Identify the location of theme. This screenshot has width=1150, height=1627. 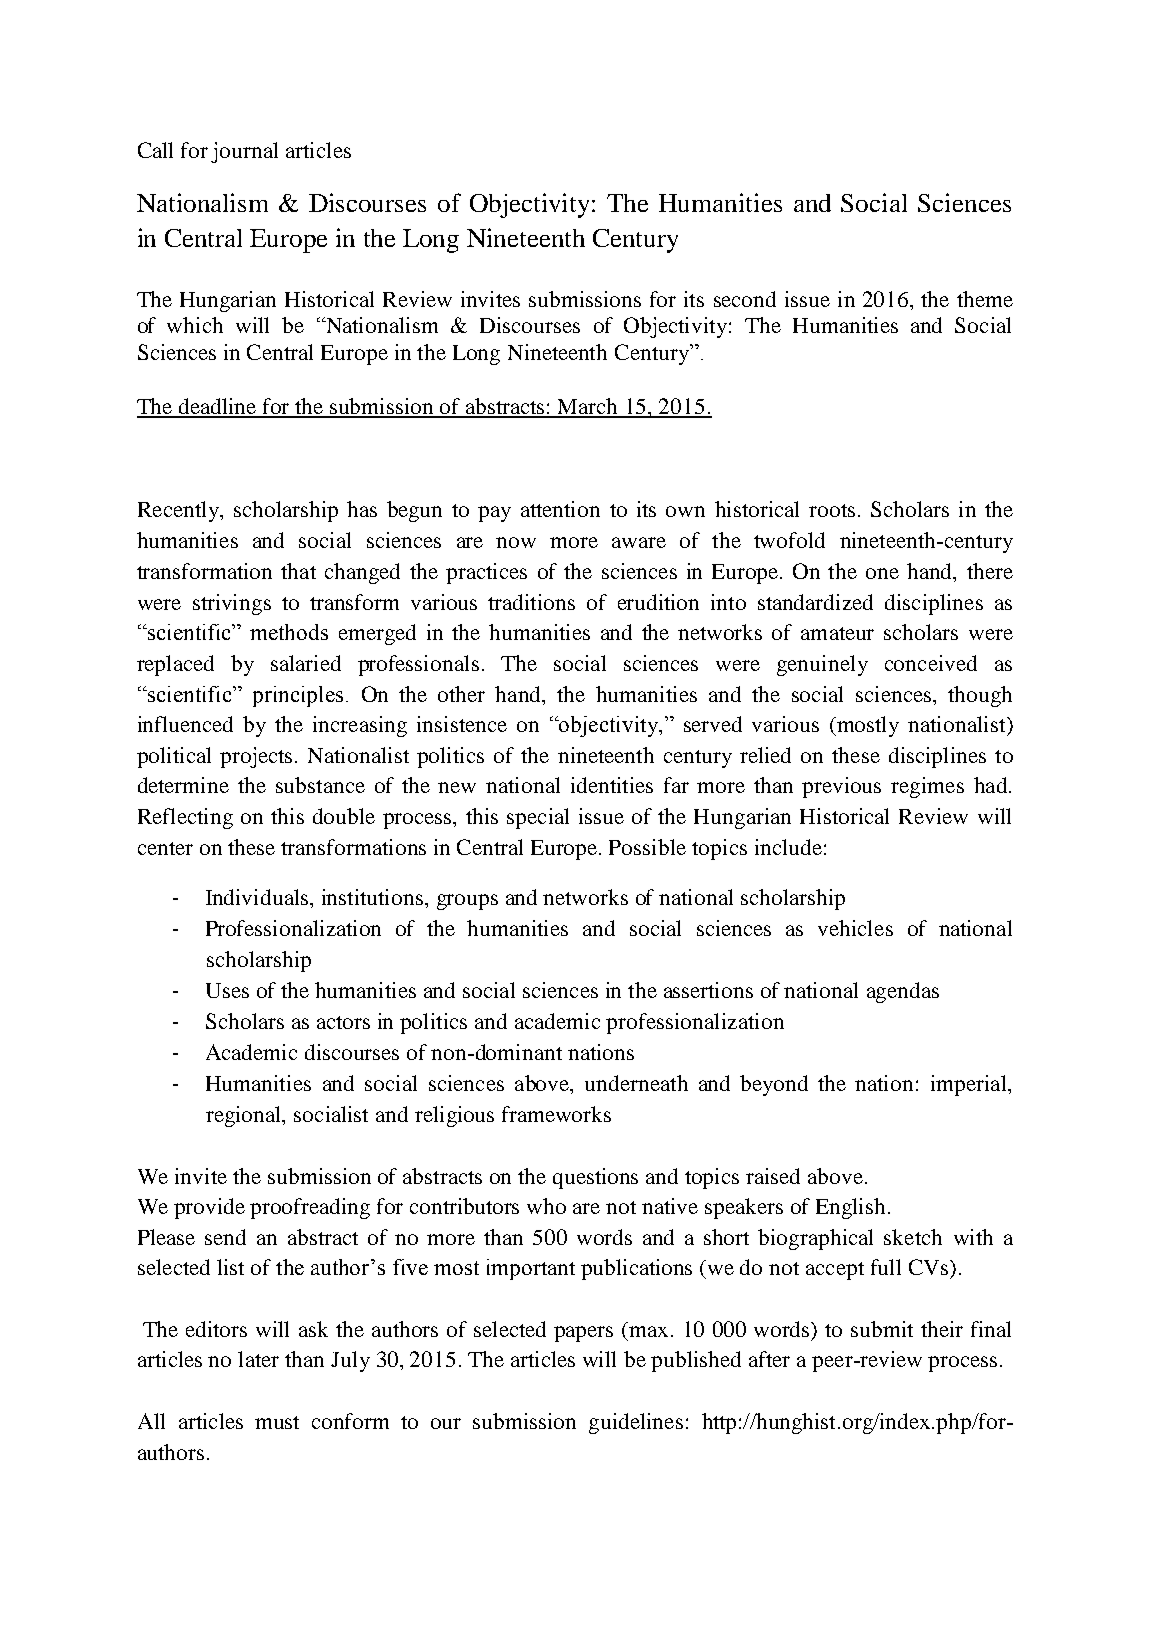
(985, 299).
